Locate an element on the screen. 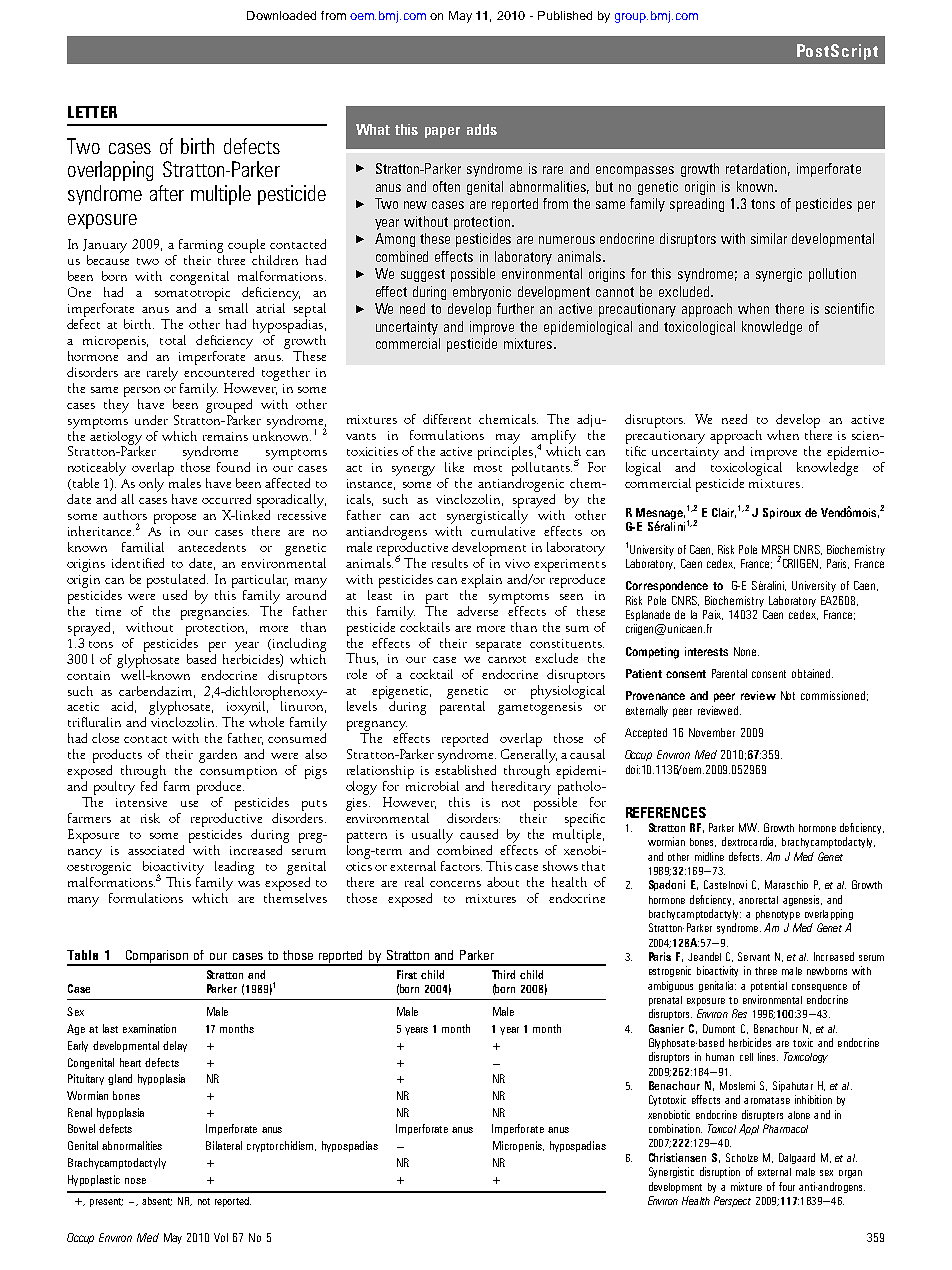 This screenshot has height=1270, width=952. LETTER is located at coordinates (92, 112).
